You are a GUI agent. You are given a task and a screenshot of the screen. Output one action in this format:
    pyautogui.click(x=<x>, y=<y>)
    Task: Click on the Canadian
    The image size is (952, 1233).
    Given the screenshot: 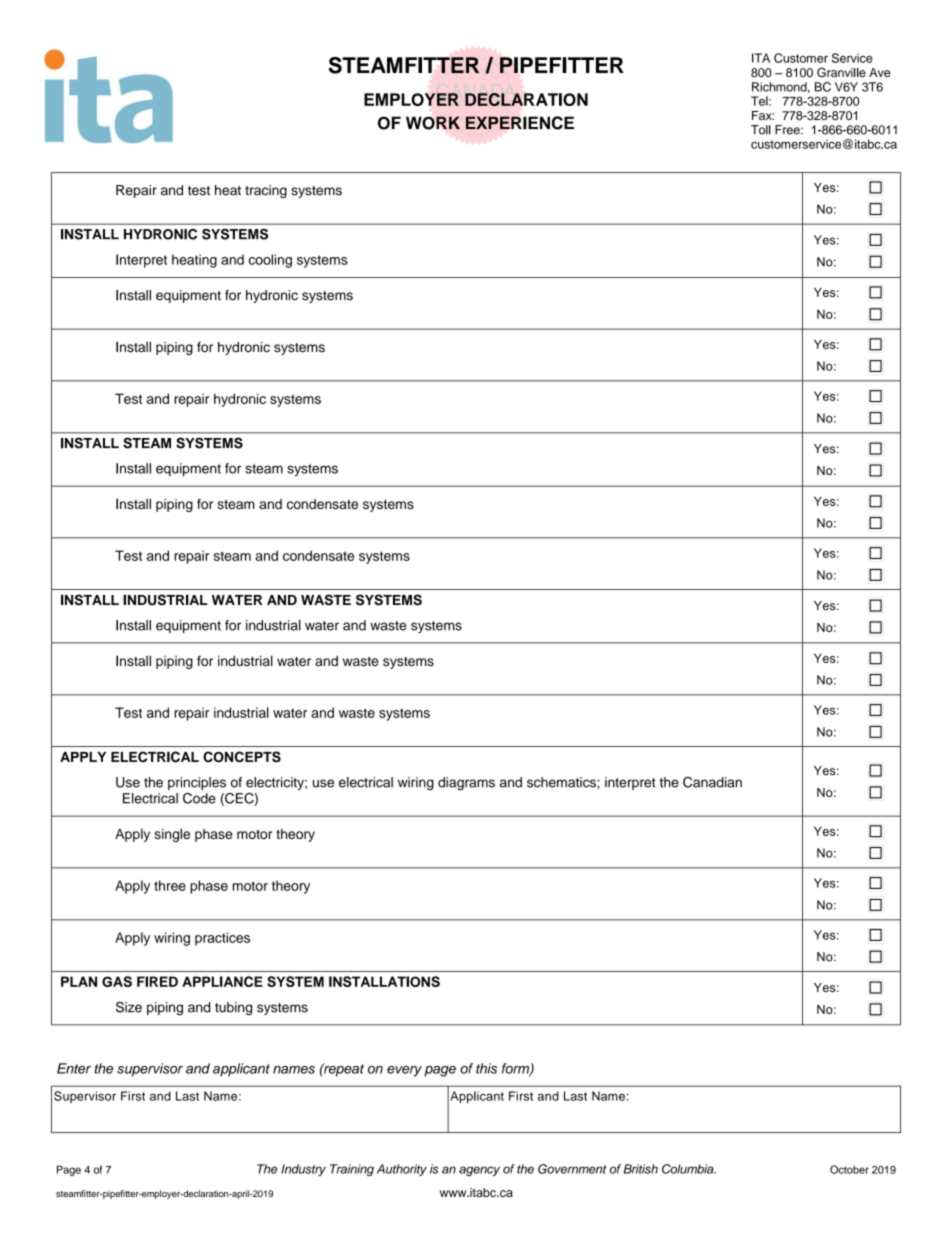 What is the action you would take?
    pyautogui.click(x=712, y=782)
